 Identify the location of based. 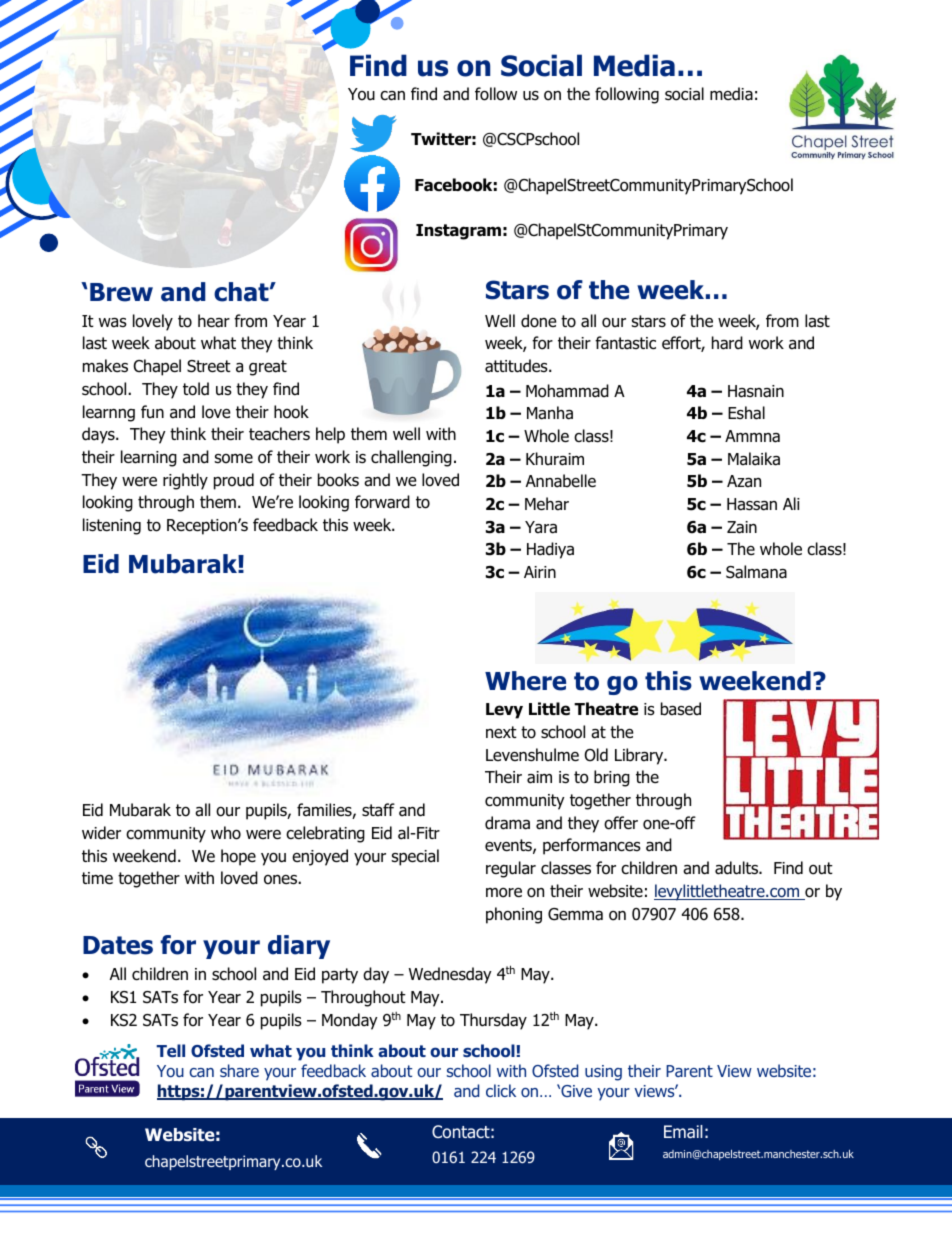
(681, 709).
